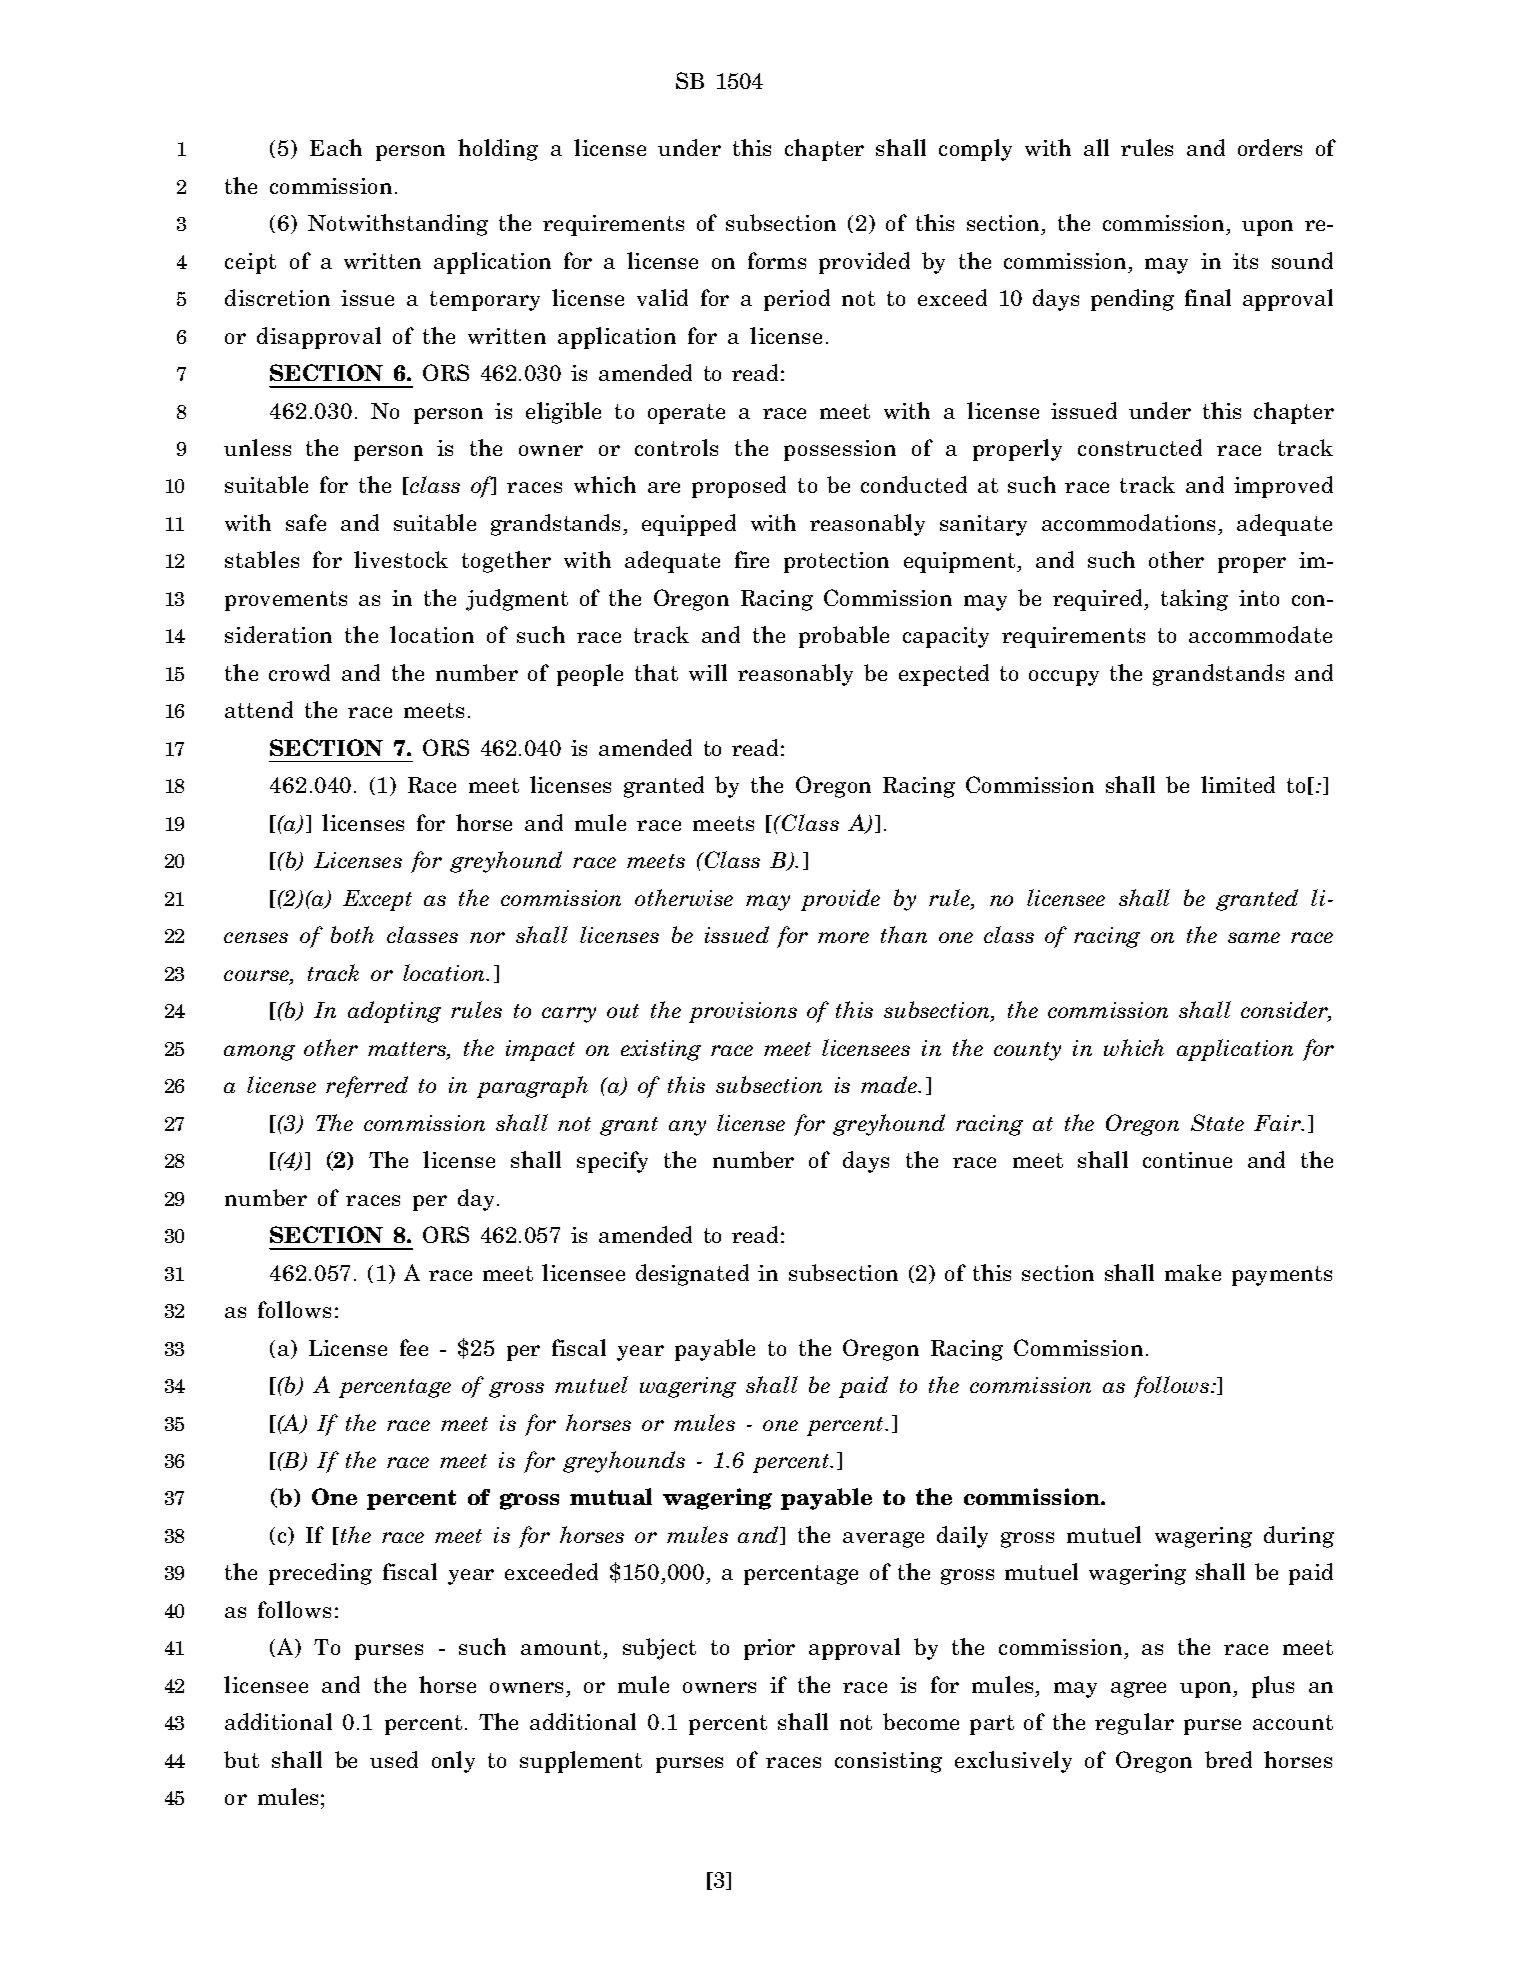  What do you see at coordinates (1245, 261) in the screenshot?
I see `its` at bounding box center [1245, 261].
